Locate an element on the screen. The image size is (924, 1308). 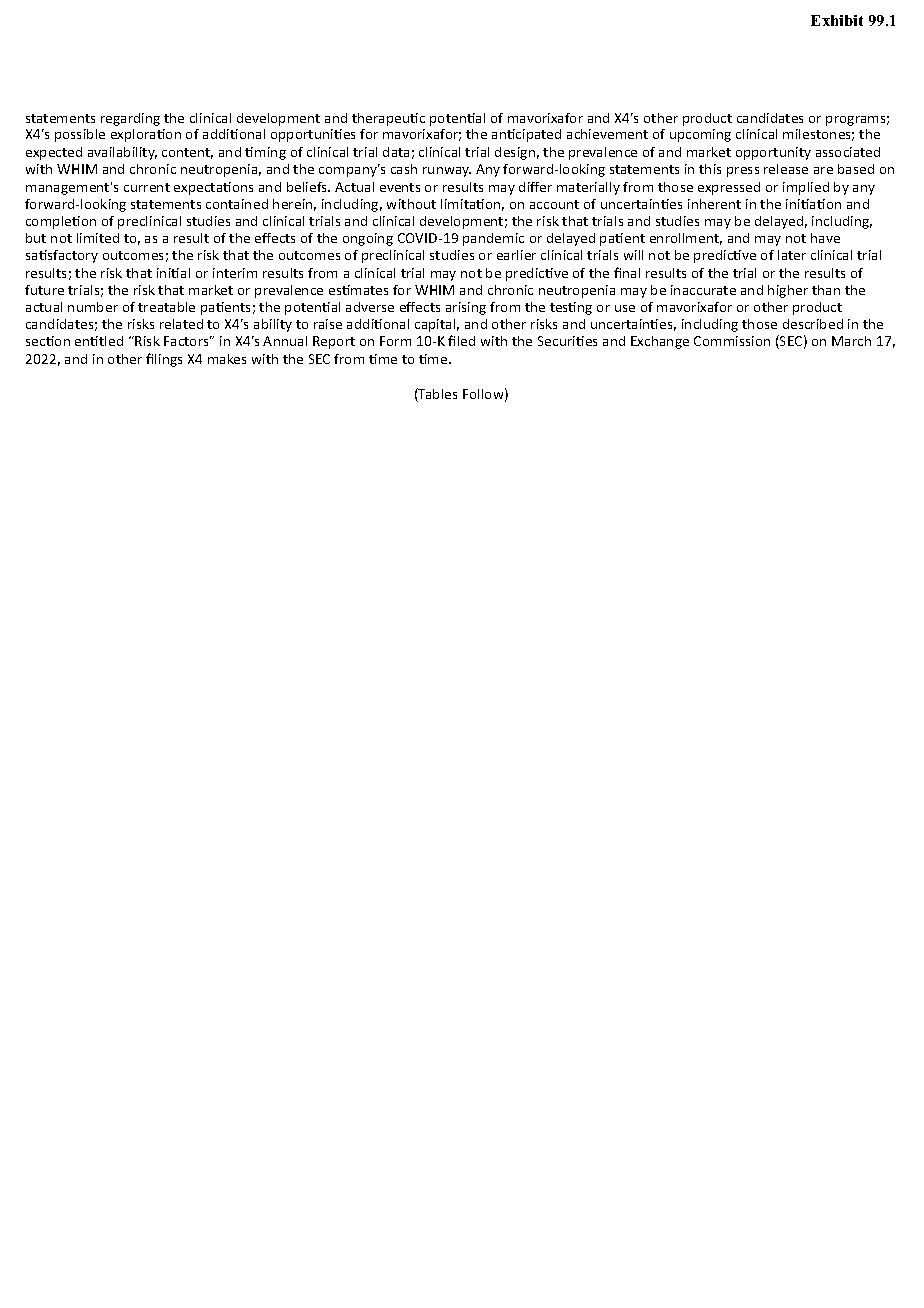
Tables is located at coordinates (437, 395).
